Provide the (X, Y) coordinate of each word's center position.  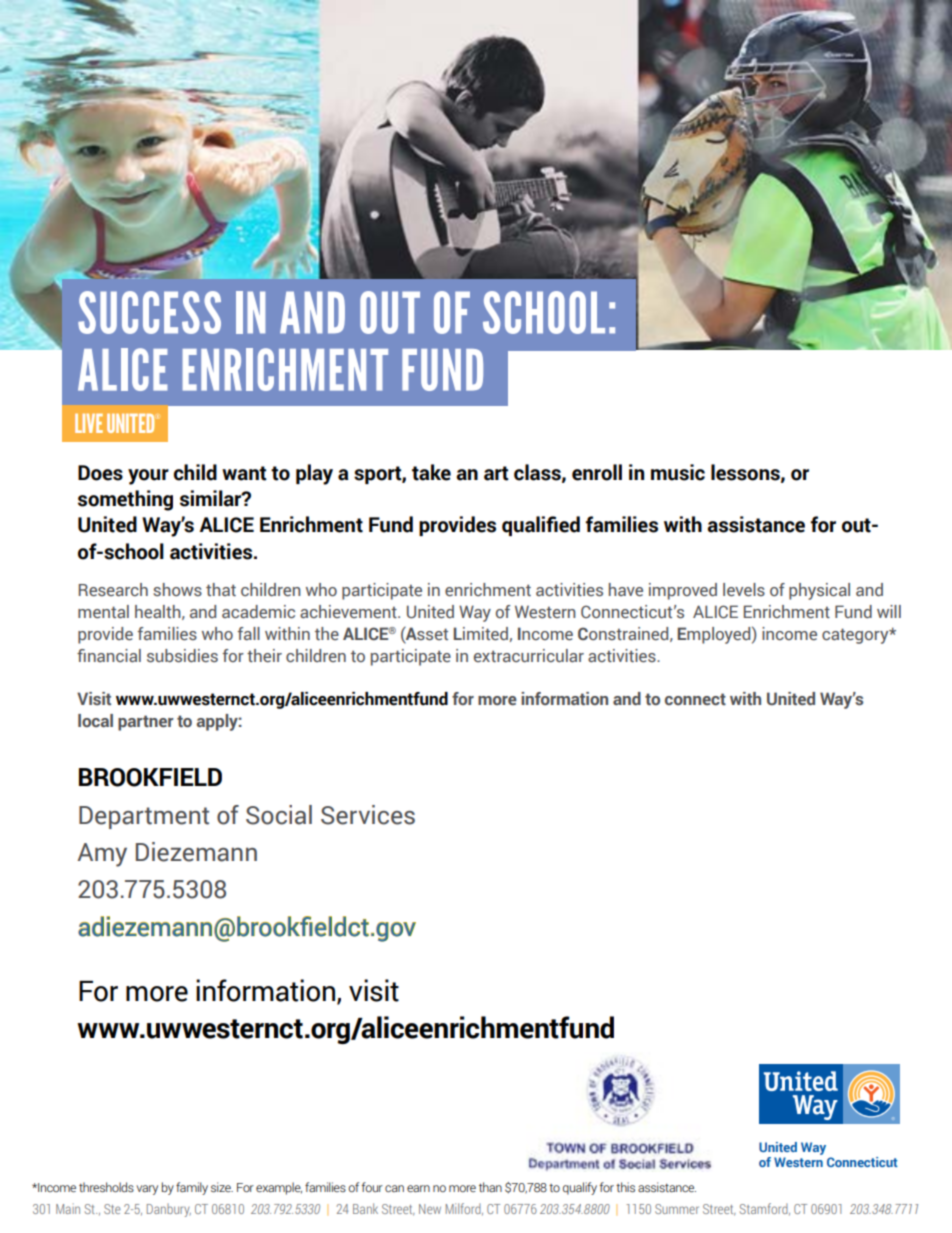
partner (146, 723)
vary (147, 1190)
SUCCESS (149, 312)
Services (368, 815)
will (889, 611)
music (678, 472)
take (431, 472)
